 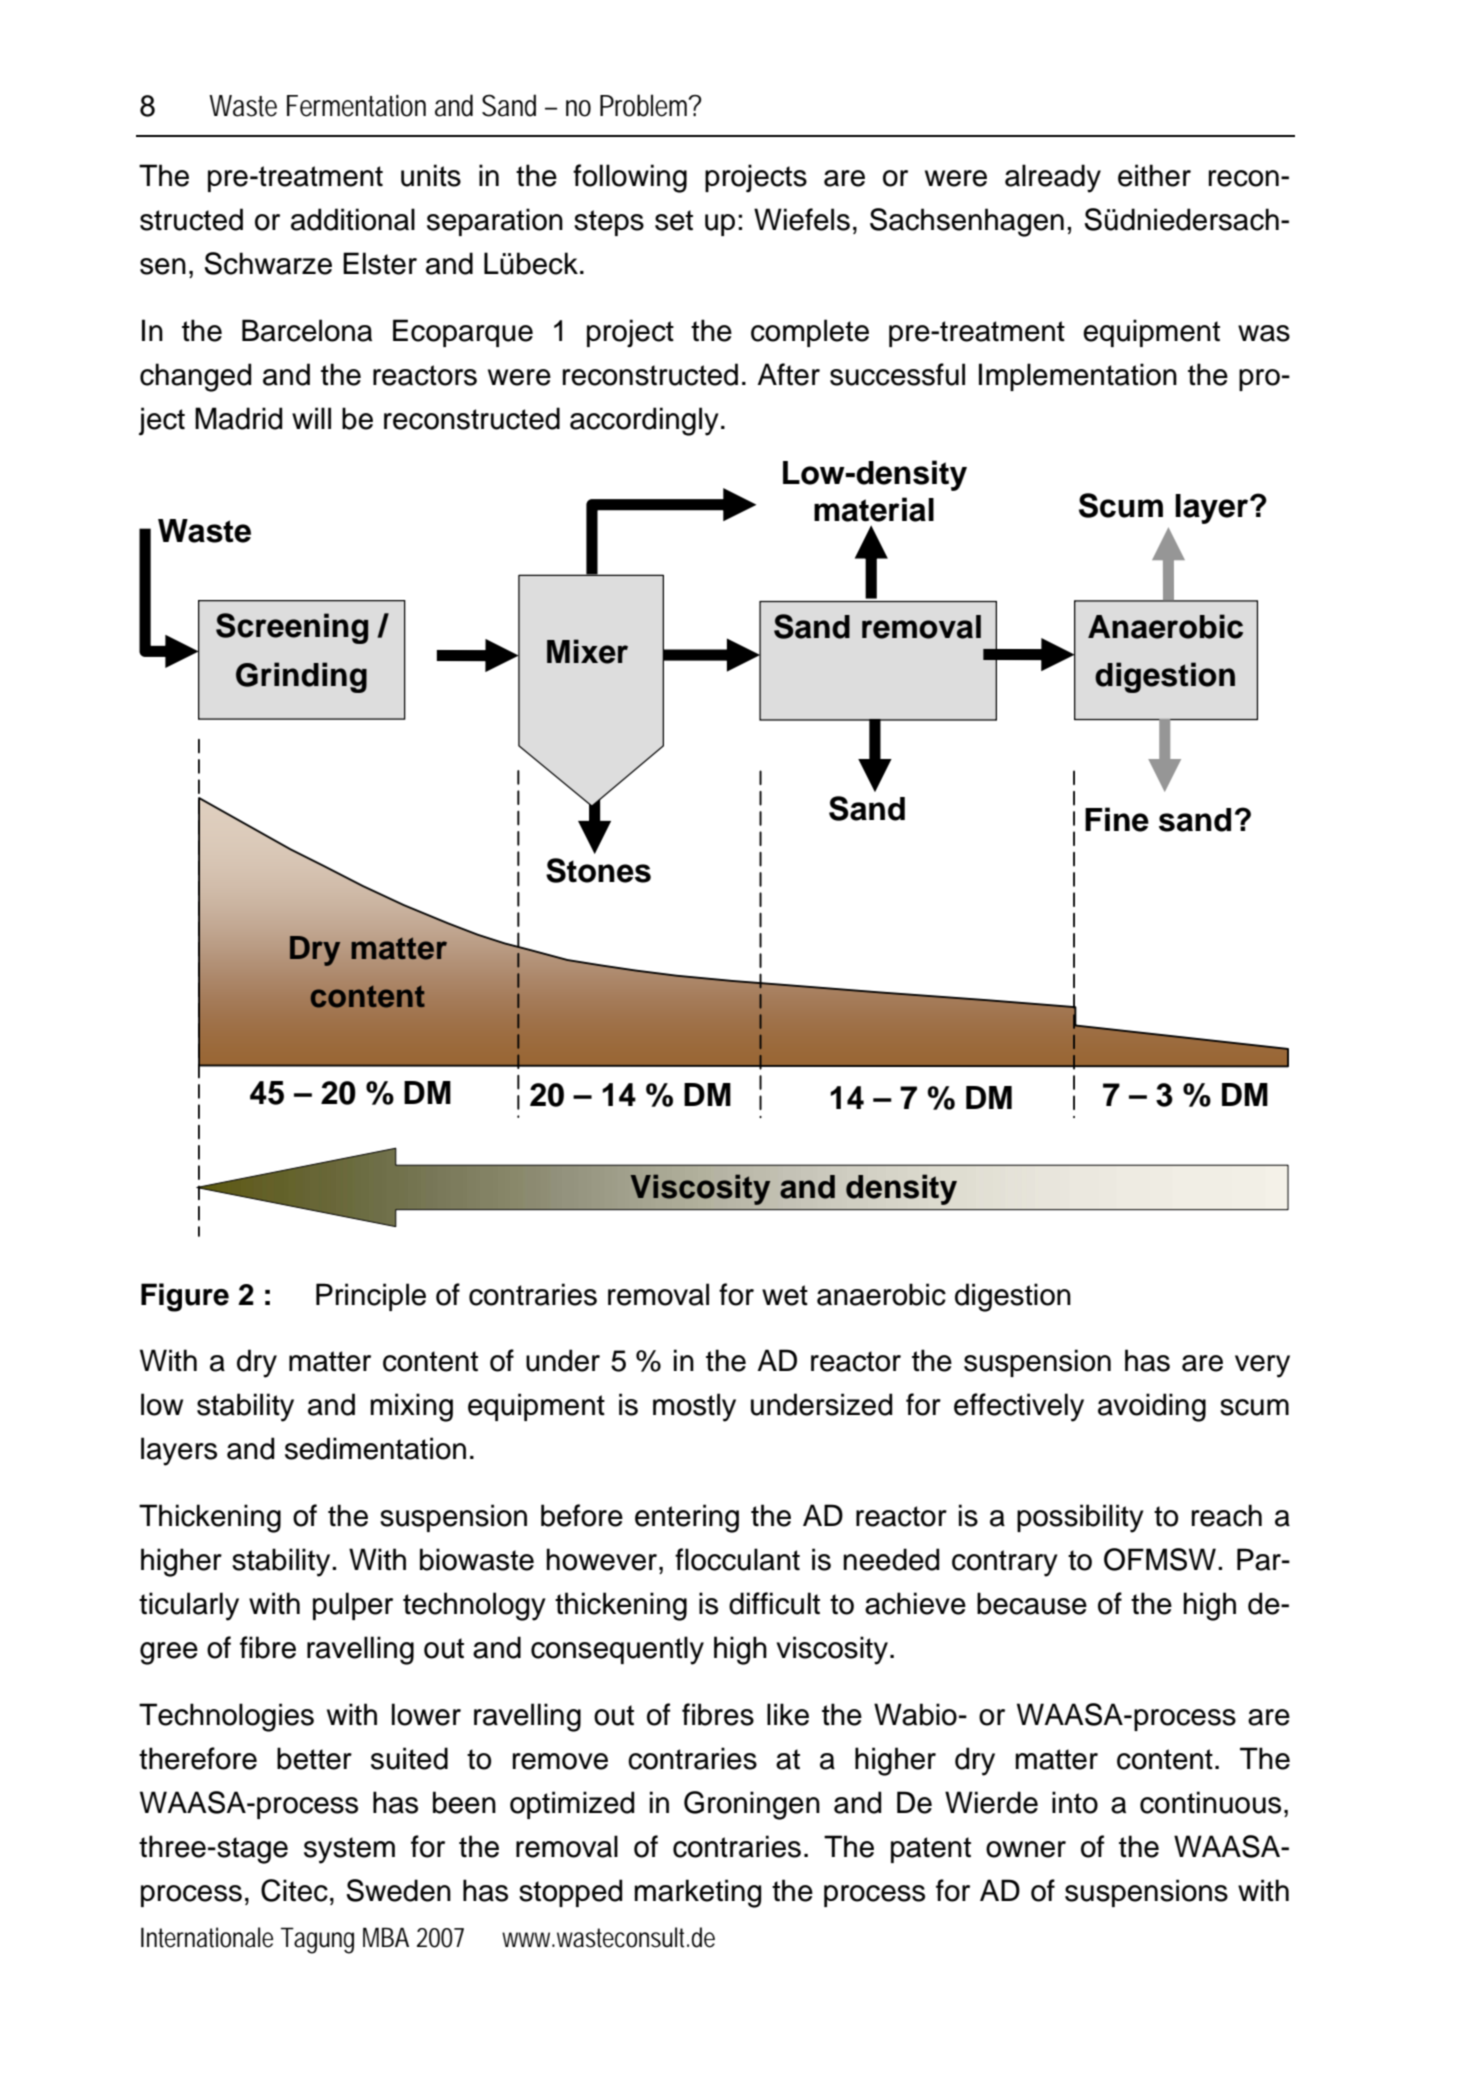 I want to click on Mixer, so click(x=587, y=651).
